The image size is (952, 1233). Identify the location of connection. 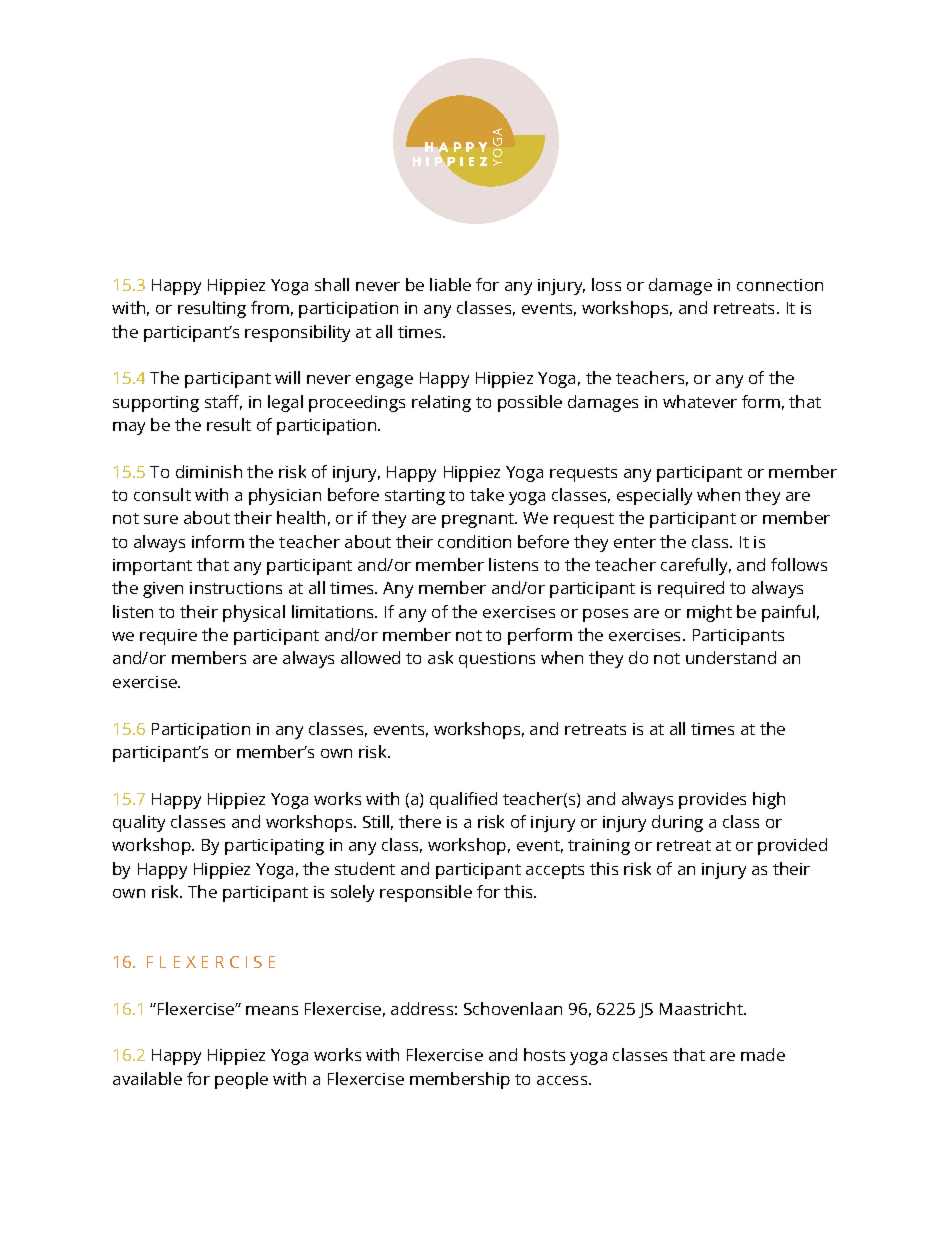
(780, 285).
